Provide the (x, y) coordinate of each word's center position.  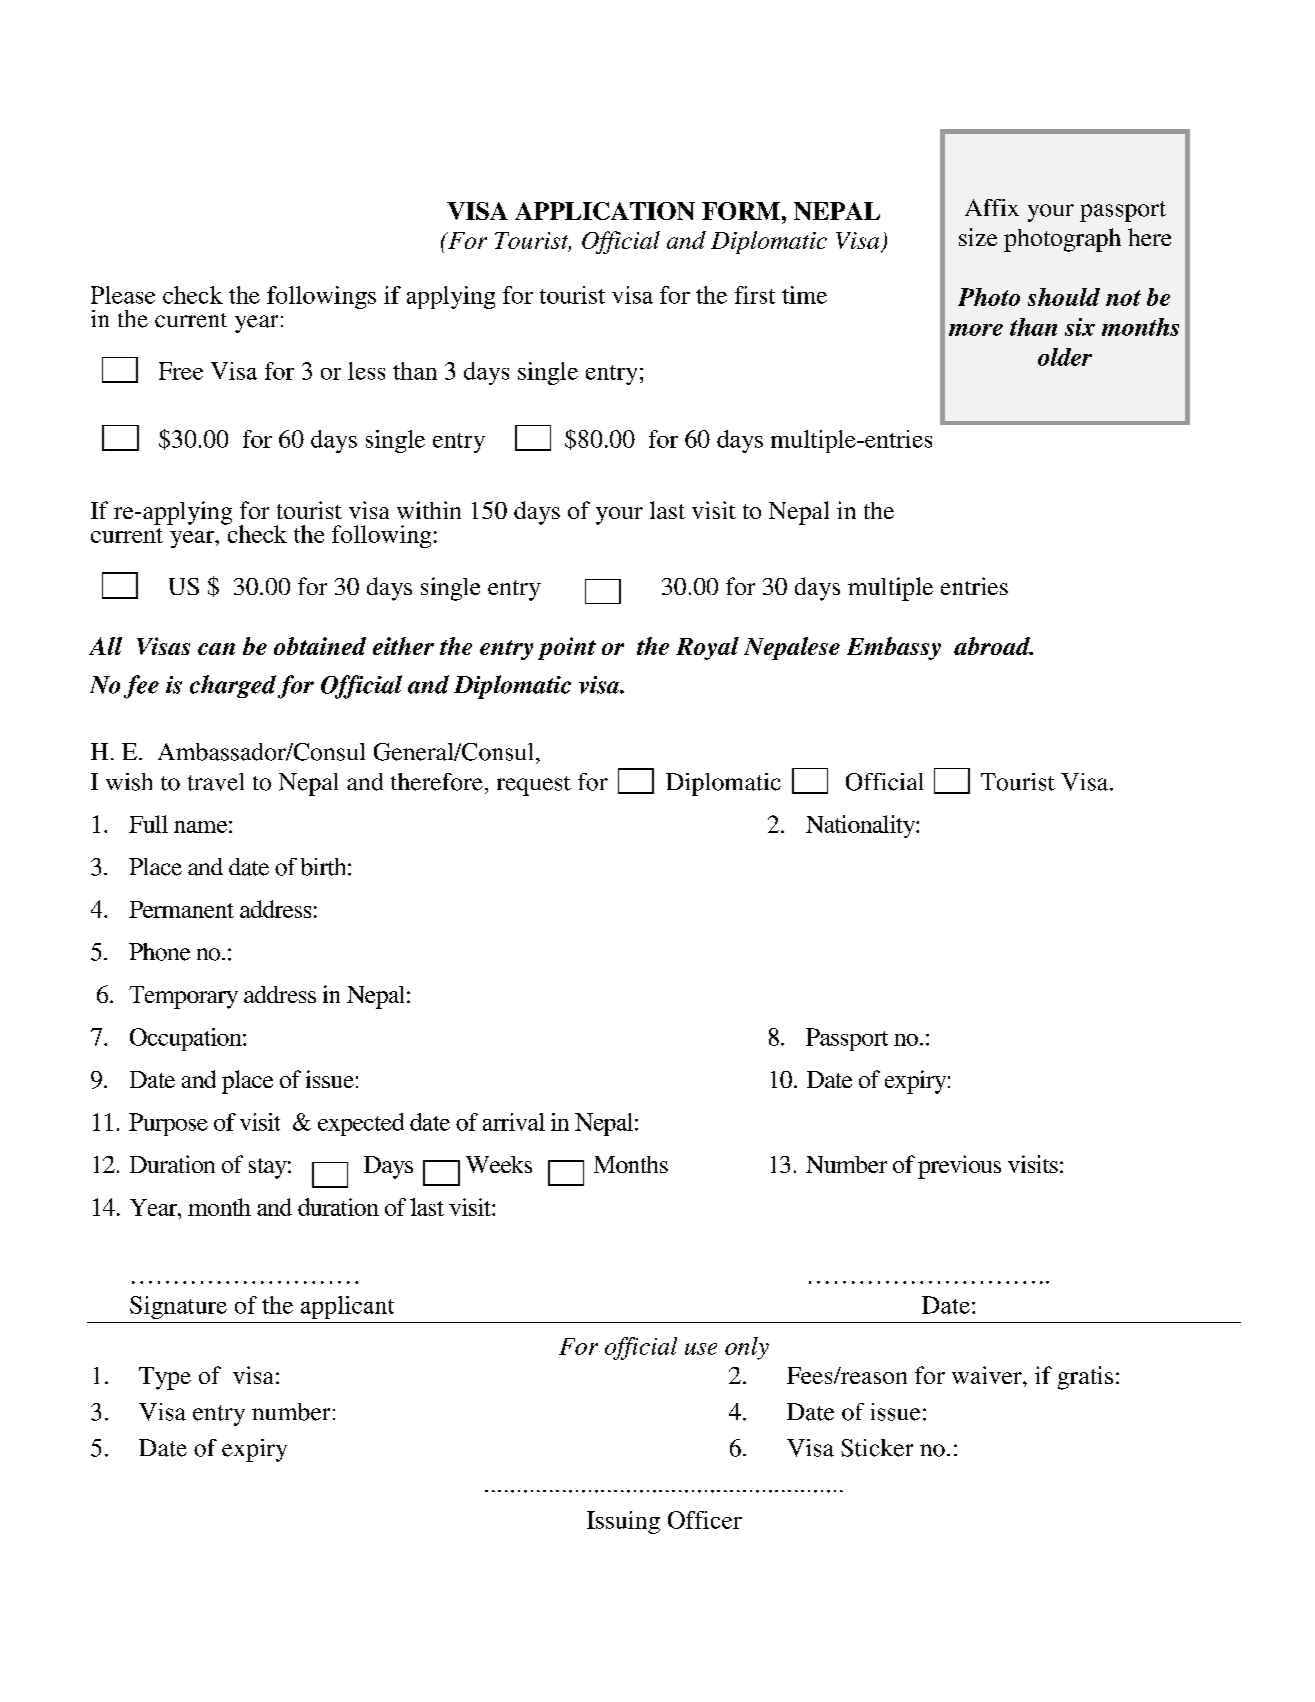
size (978, 237)
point (567, 648)
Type (165, 1378)
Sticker (877, 1448)
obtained (320, 646)
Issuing (623, 1522)
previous (959, 1167)
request (534, 786)
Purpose (168, 1124)
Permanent (181, 909)
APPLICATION (605, 211)
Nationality (861, 826)
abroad (993, 646)
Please (123, 295)
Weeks (499, 1164)
